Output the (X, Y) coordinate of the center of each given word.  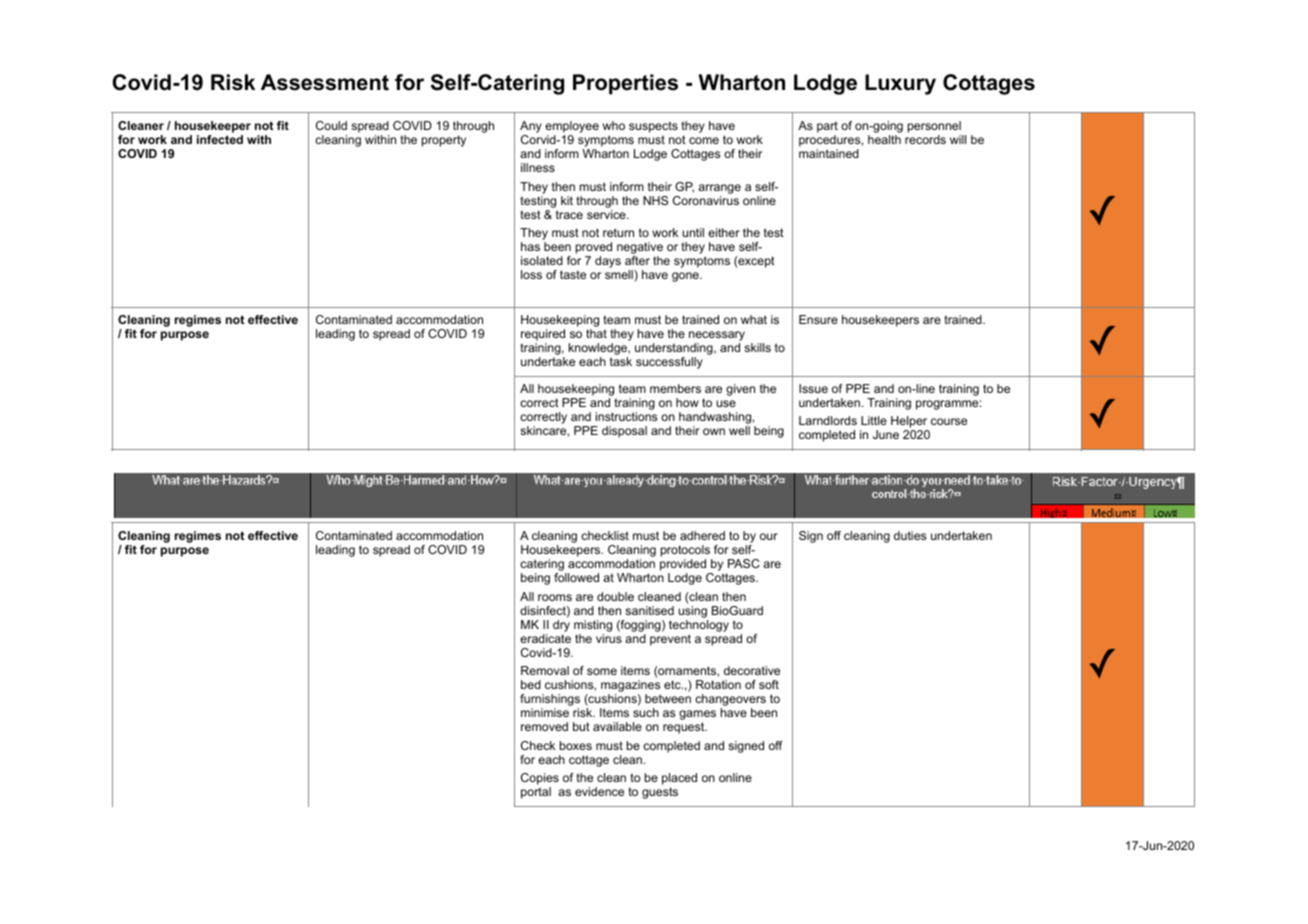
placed (679, 780)
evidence (599, 791)
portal (536, 793)
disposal (624, 432)
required (543, 336)
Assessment (325, 82)
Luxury (900, 84)
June (886, 434)
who (614, 125)
